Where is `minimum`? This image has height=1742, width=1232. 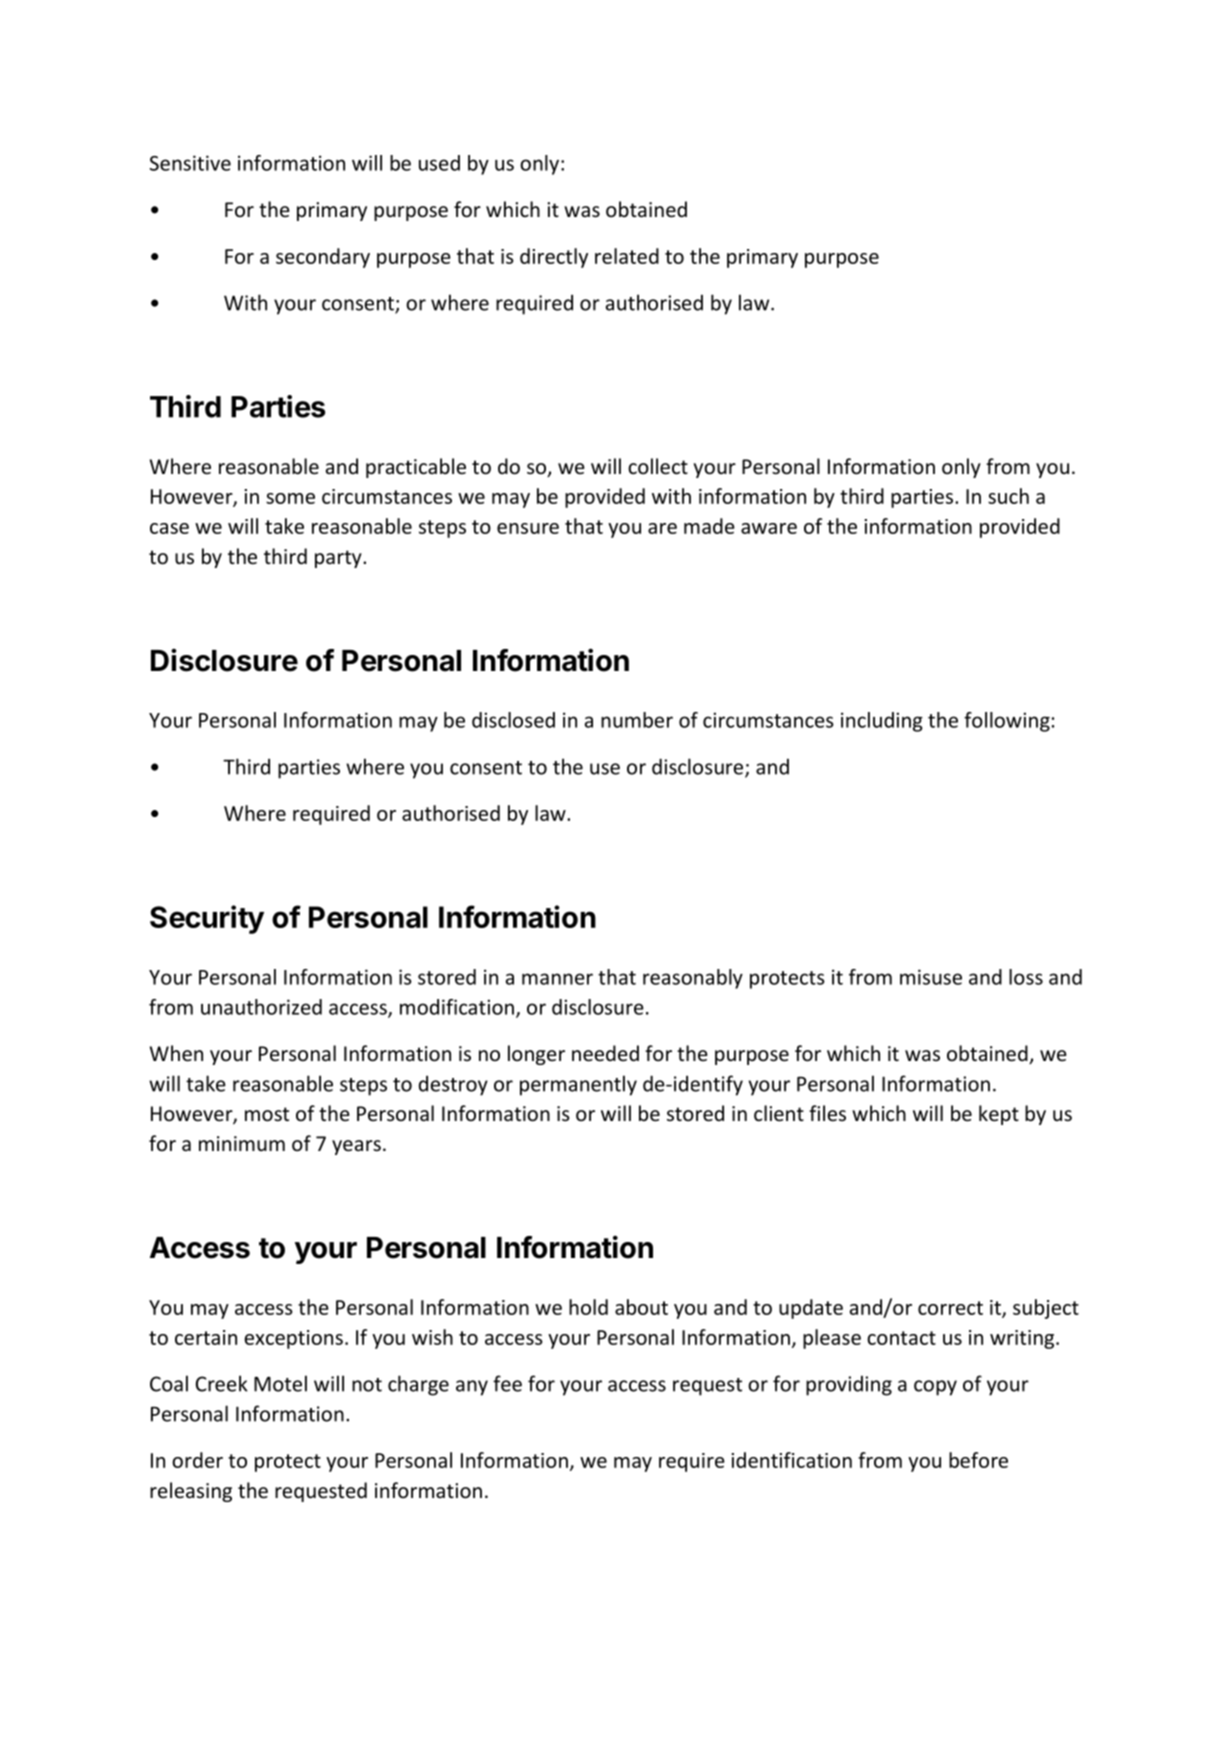 minimum is located at coordinates (242, 1143).
